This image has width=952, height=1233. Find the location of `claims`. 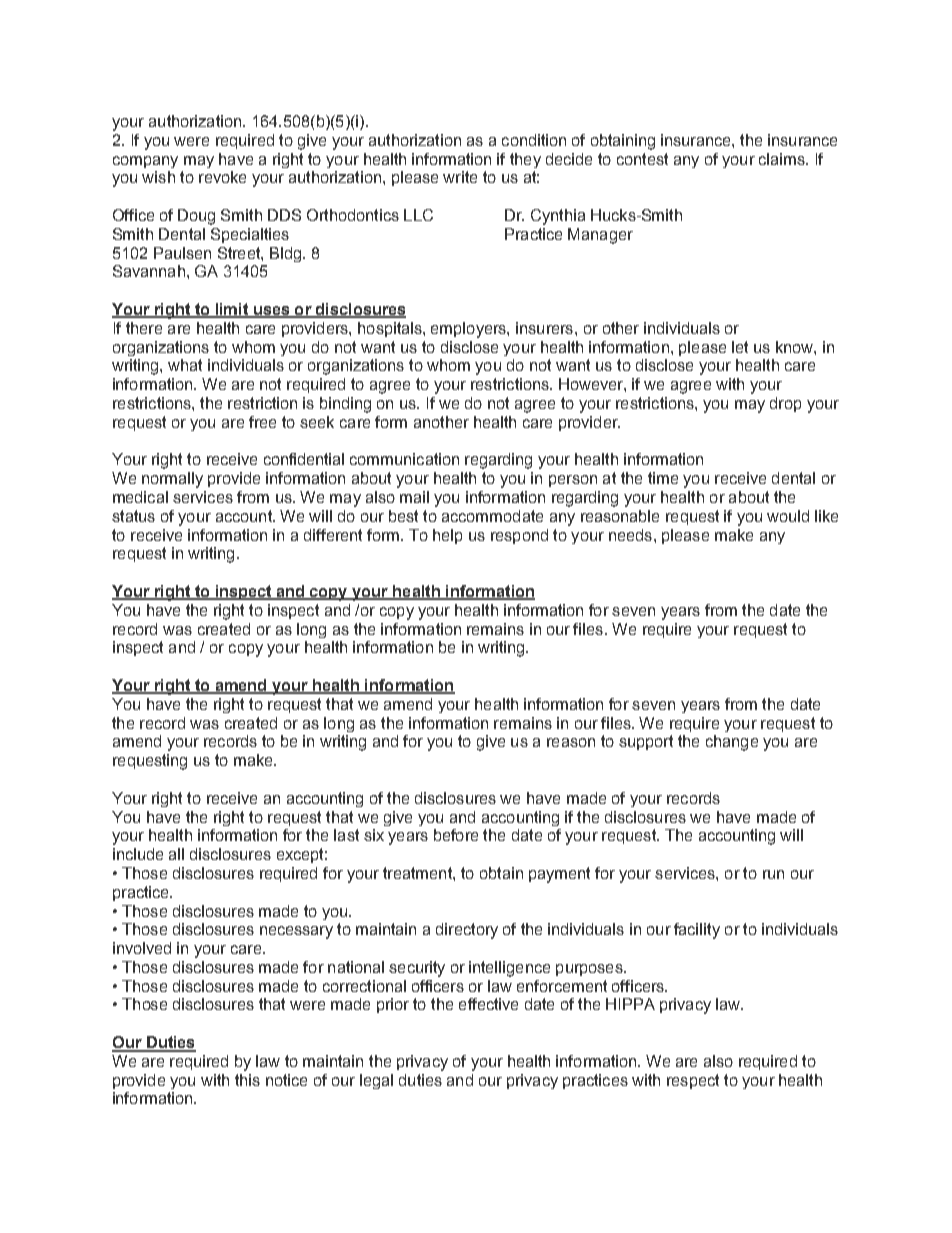

claims is located at coordinates (783, 159).
